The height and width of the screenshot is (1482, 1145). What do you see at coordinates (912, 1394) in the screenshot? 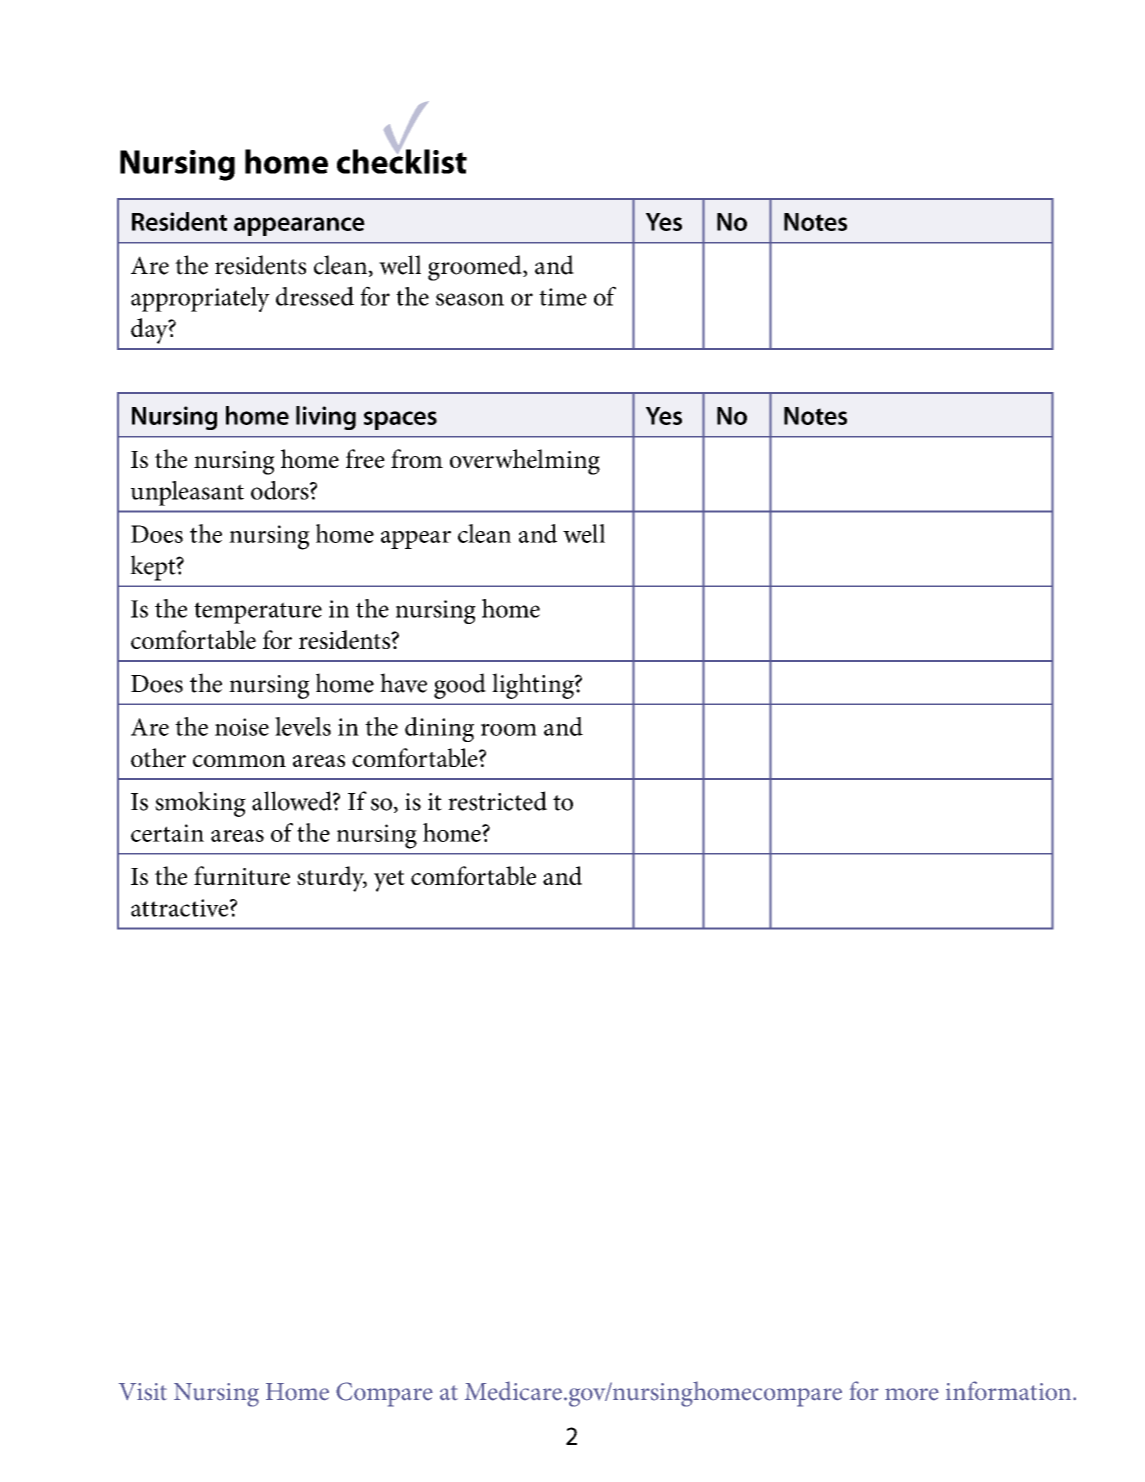
I see `more` at bounding box center [912, 1394].
